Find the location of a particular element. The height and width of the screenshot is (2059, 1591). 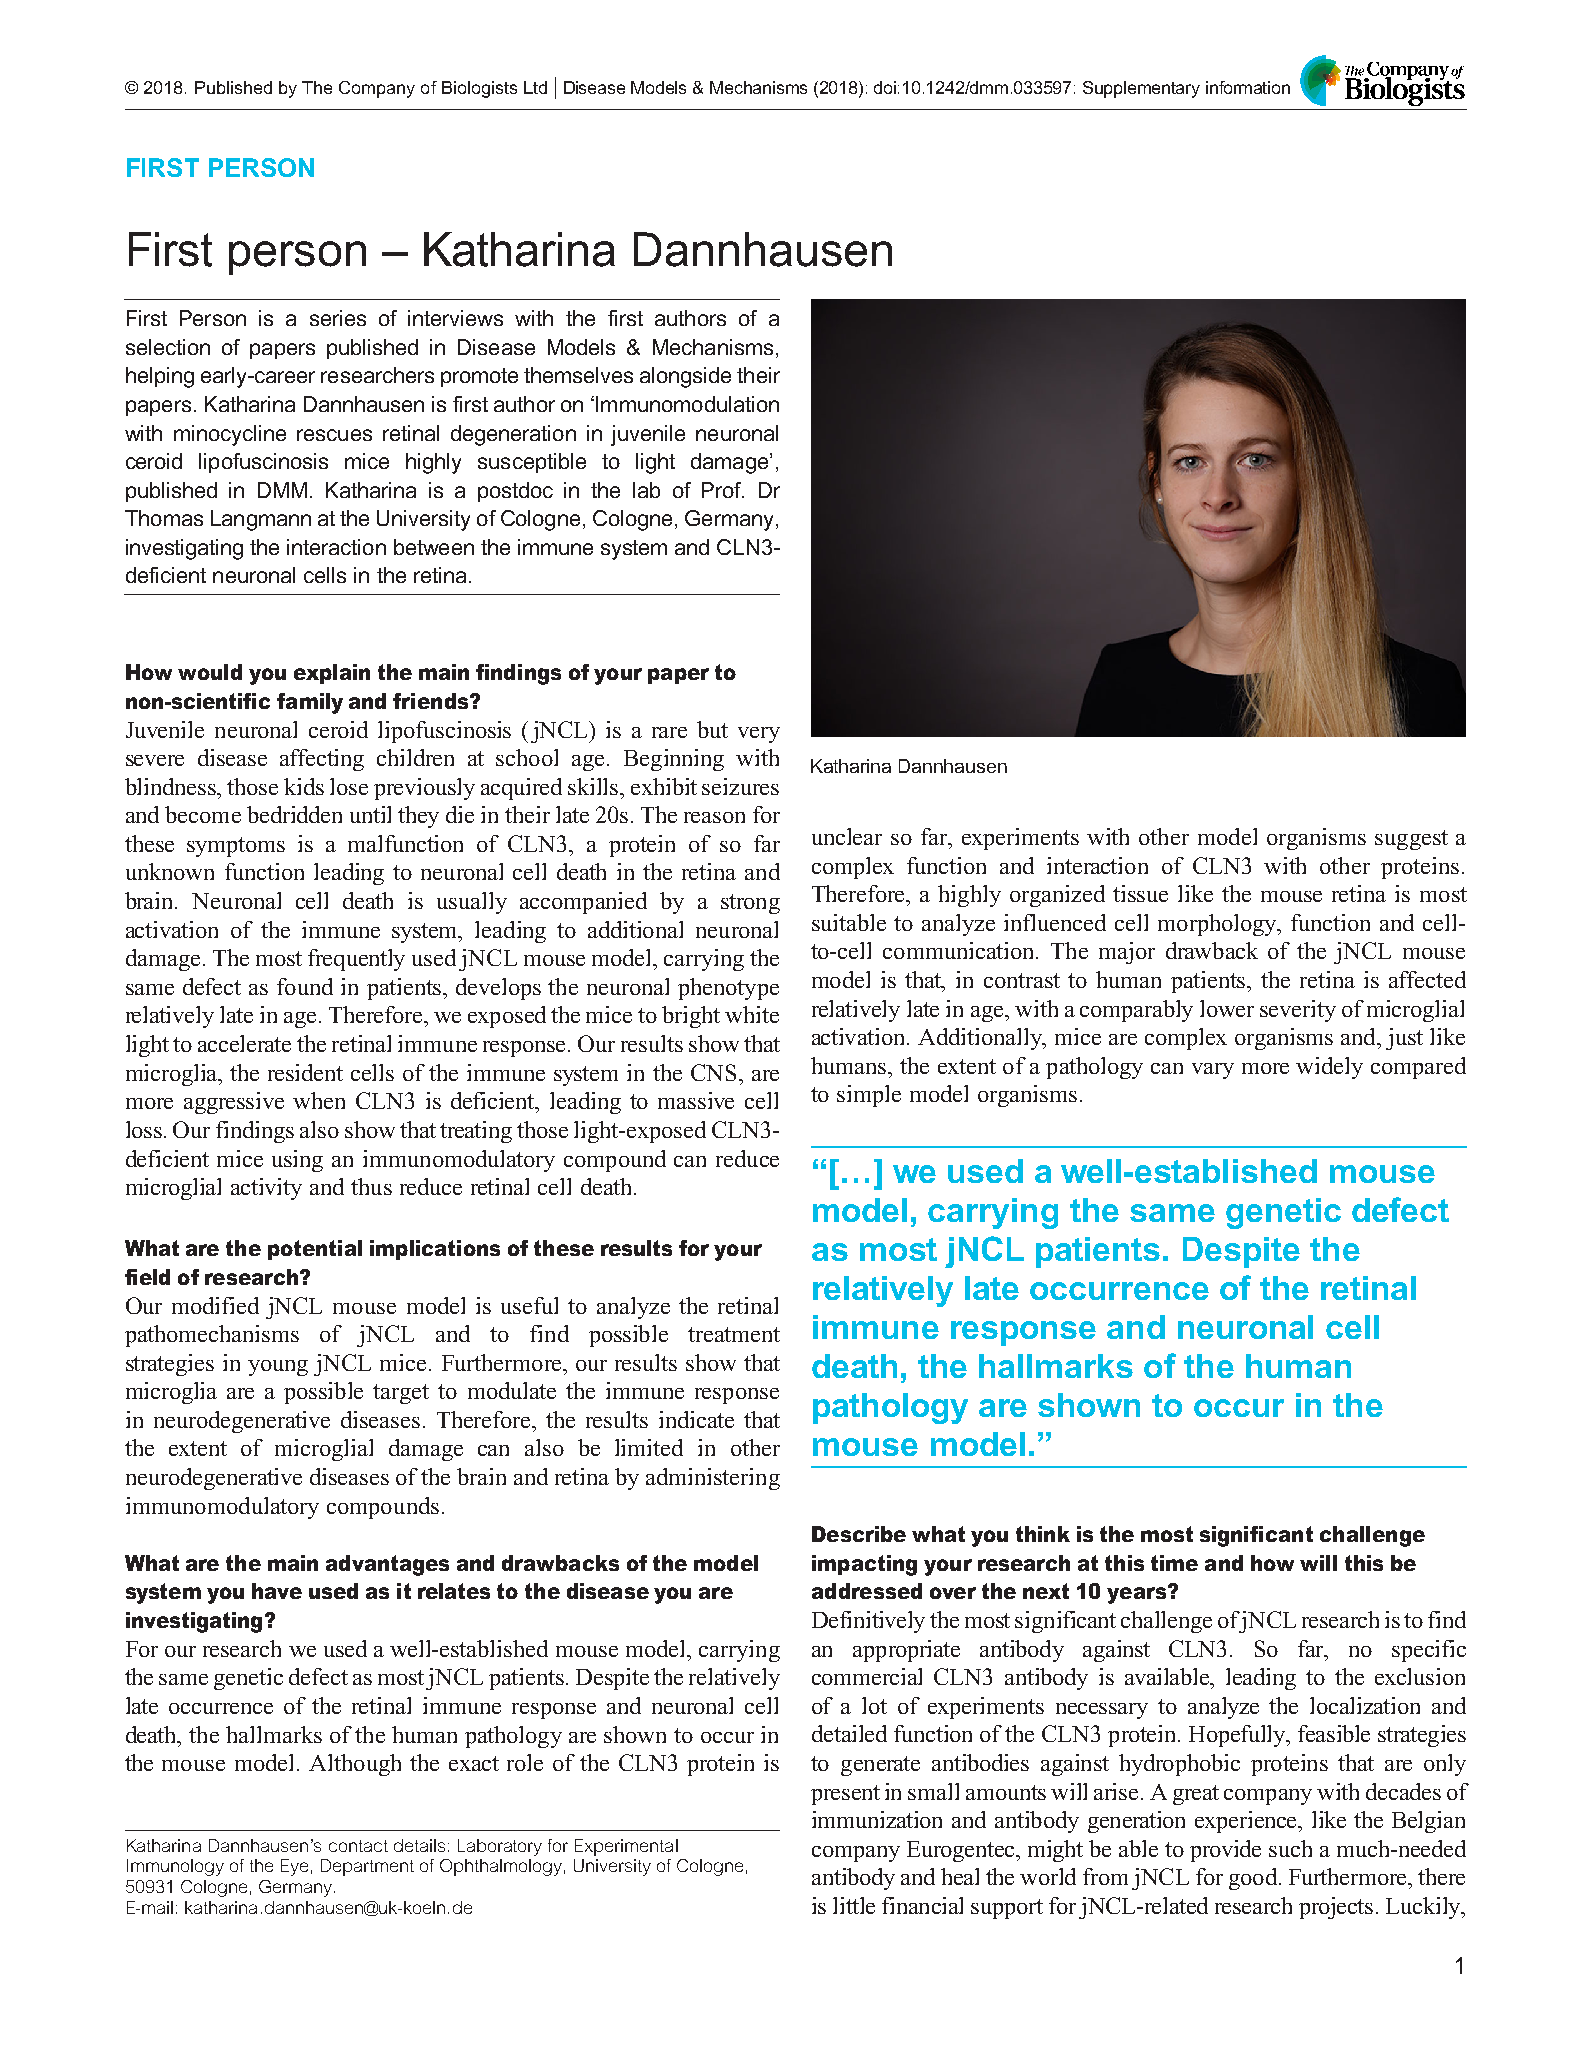

found is located at coordinates (305, 986).
